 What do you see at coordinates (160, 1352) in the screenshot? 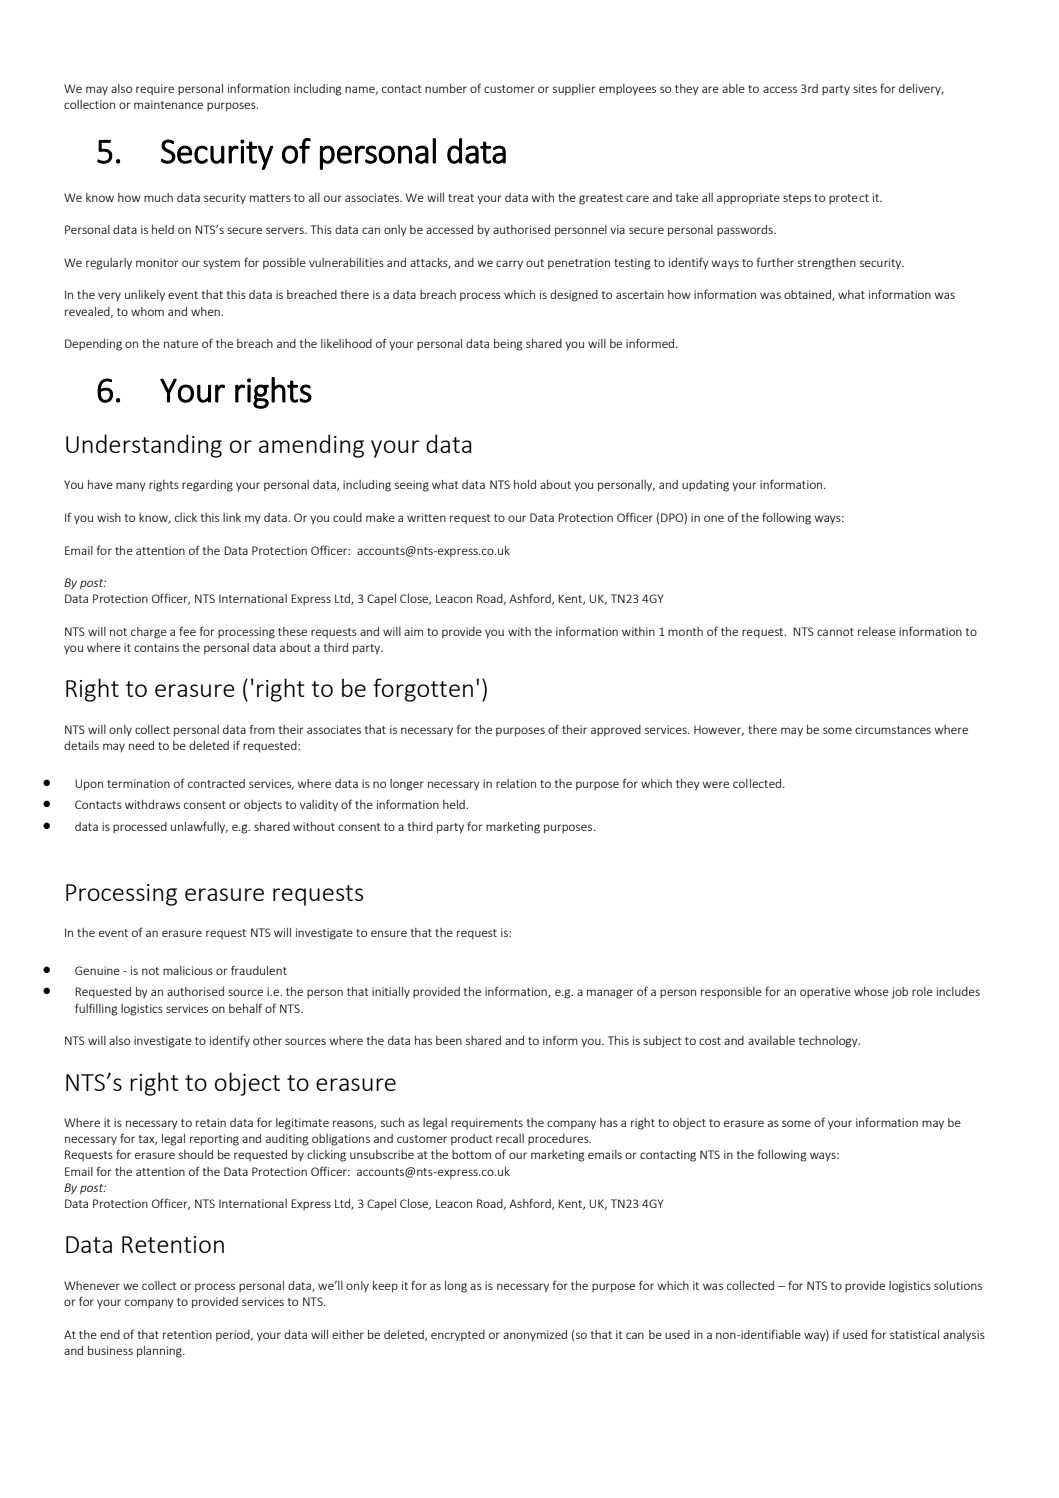
I see `planning` at bounding box center [160, 1352].
